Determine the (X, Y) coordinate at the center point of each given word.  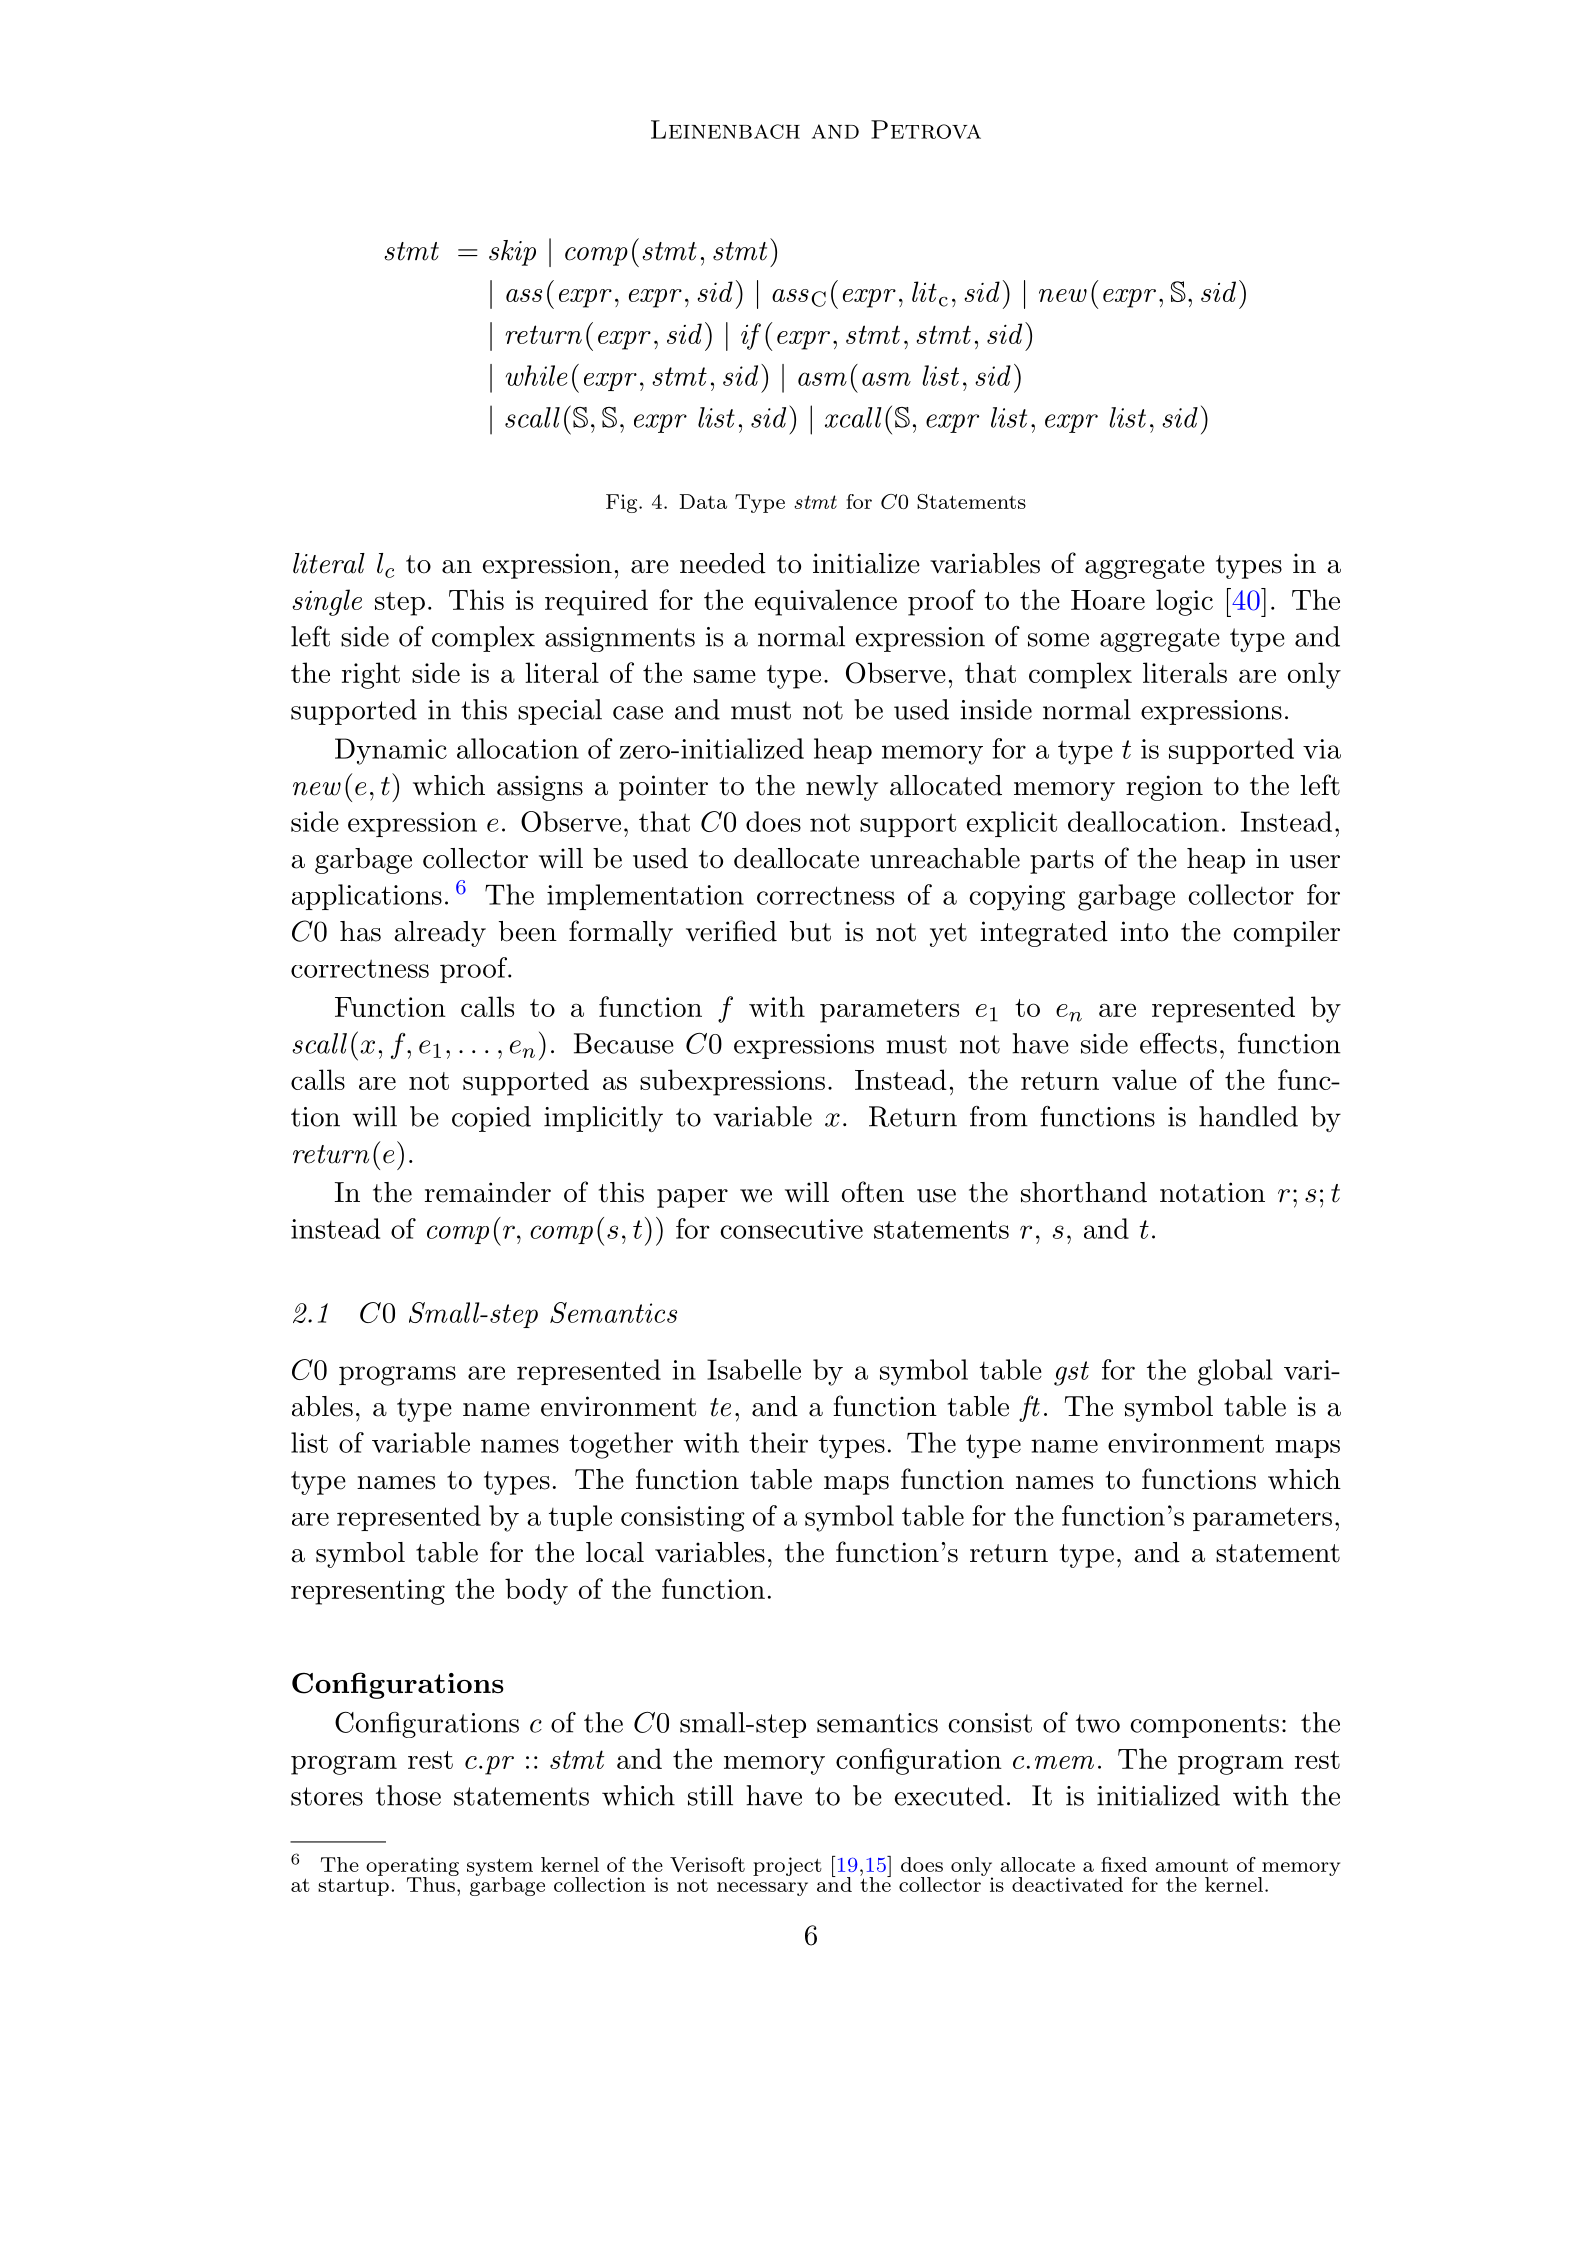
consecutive (791, 1229)
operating (412, 1867)
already (440, 934)
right (371, 675)
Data (703, 501)
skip (512, 253)
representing (368, 1592)
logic (1184, 602)
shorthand (1084, 1192)
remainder (488, 1192)
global (1235, 1372)
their (778, 1442)
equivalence (826, 602)
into (1144, 931)
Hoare (1108, 600)
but (810, 931)
